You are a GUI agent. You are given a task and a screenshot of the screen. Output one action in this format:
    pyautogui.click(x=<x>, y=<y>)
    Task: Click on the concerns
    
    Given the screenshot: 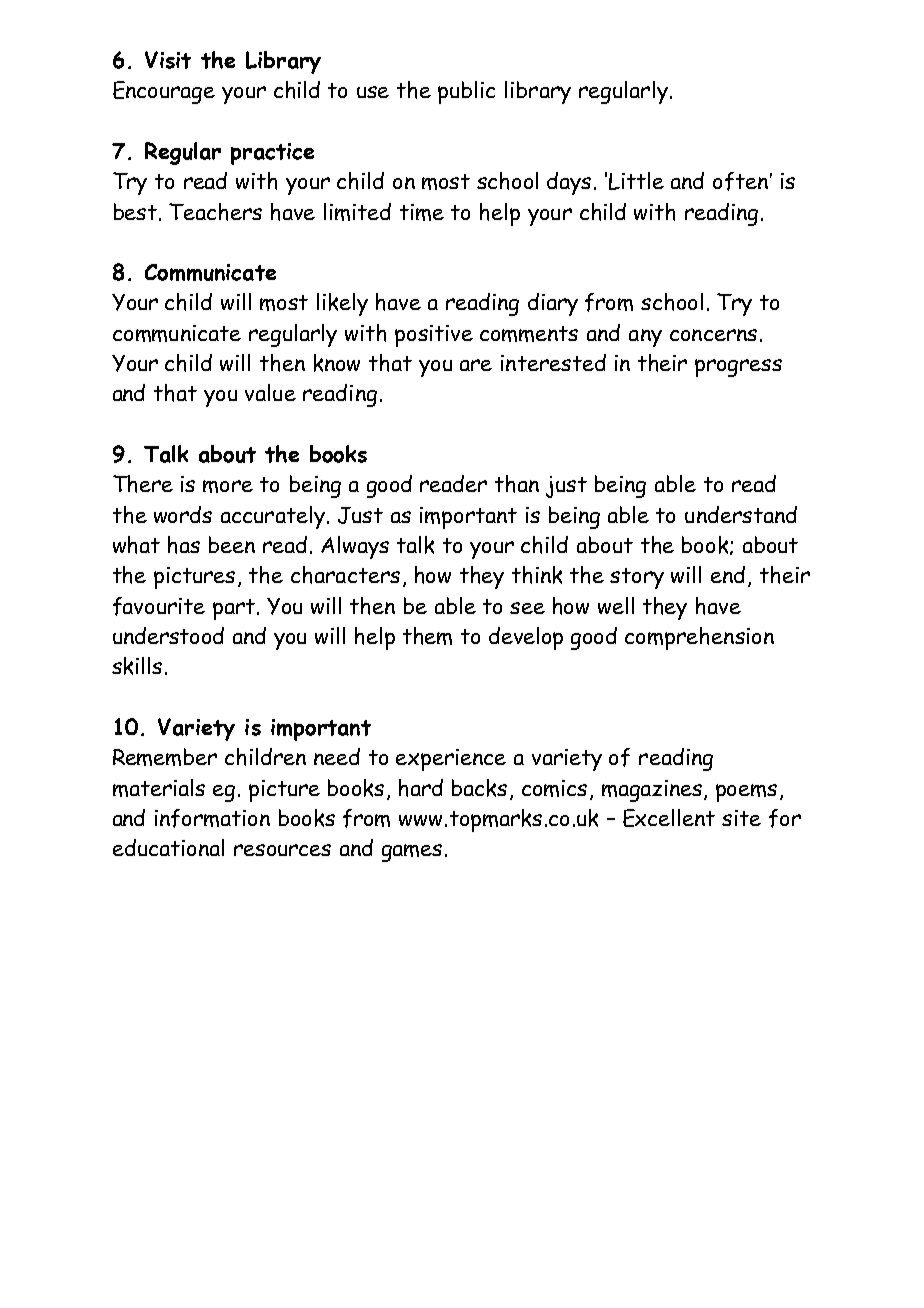 What is the action you would take?
    pyautogui.click(x=713, y=335)
